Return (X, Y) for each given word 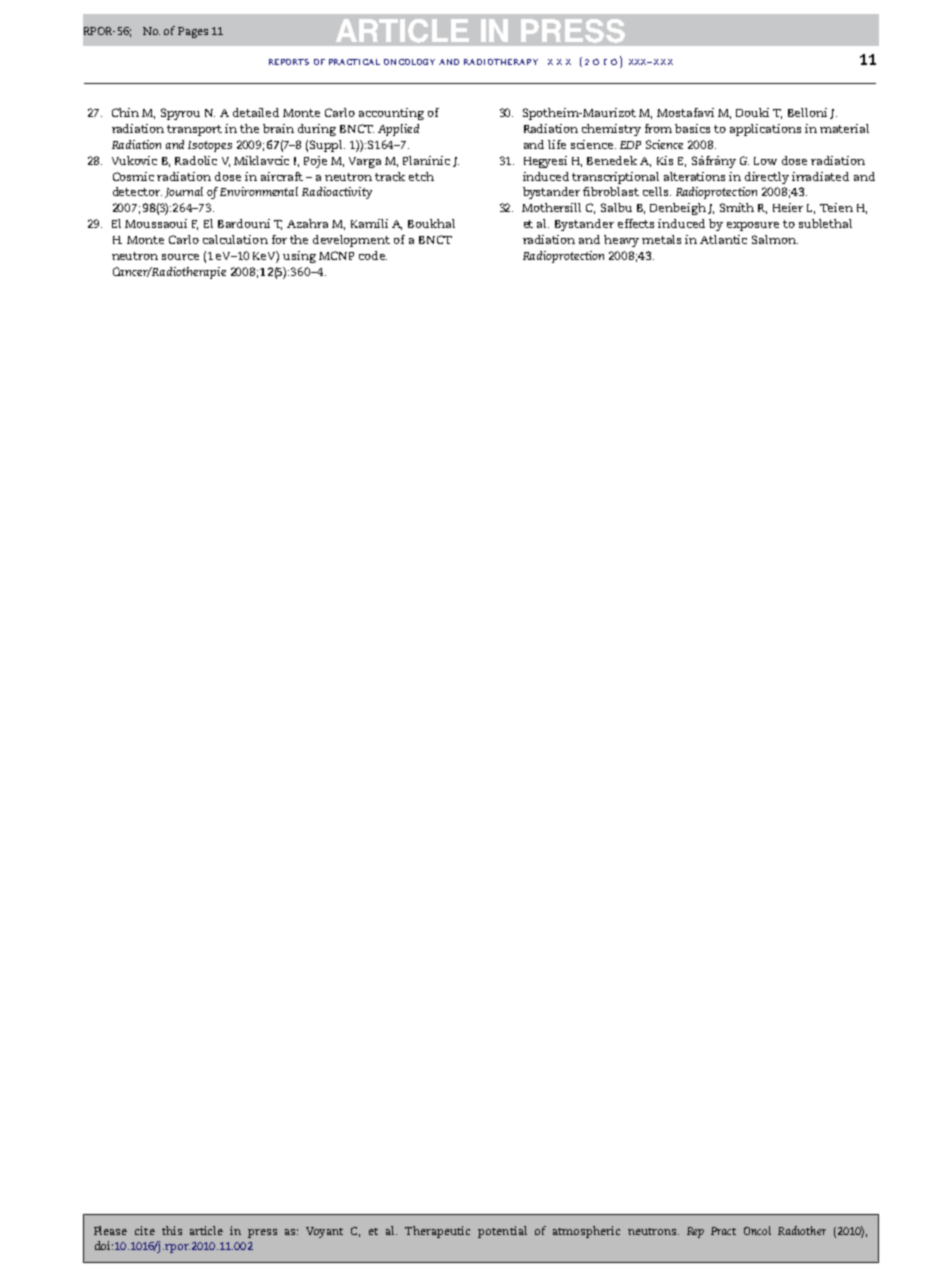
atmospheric (586, 1232)
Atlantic (723, 239)
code (373, 255)
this (172, 1230)
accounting (391, 114)
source (180, 257)
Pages (193, 32)
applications (765, 130)
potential (502, 1232)
